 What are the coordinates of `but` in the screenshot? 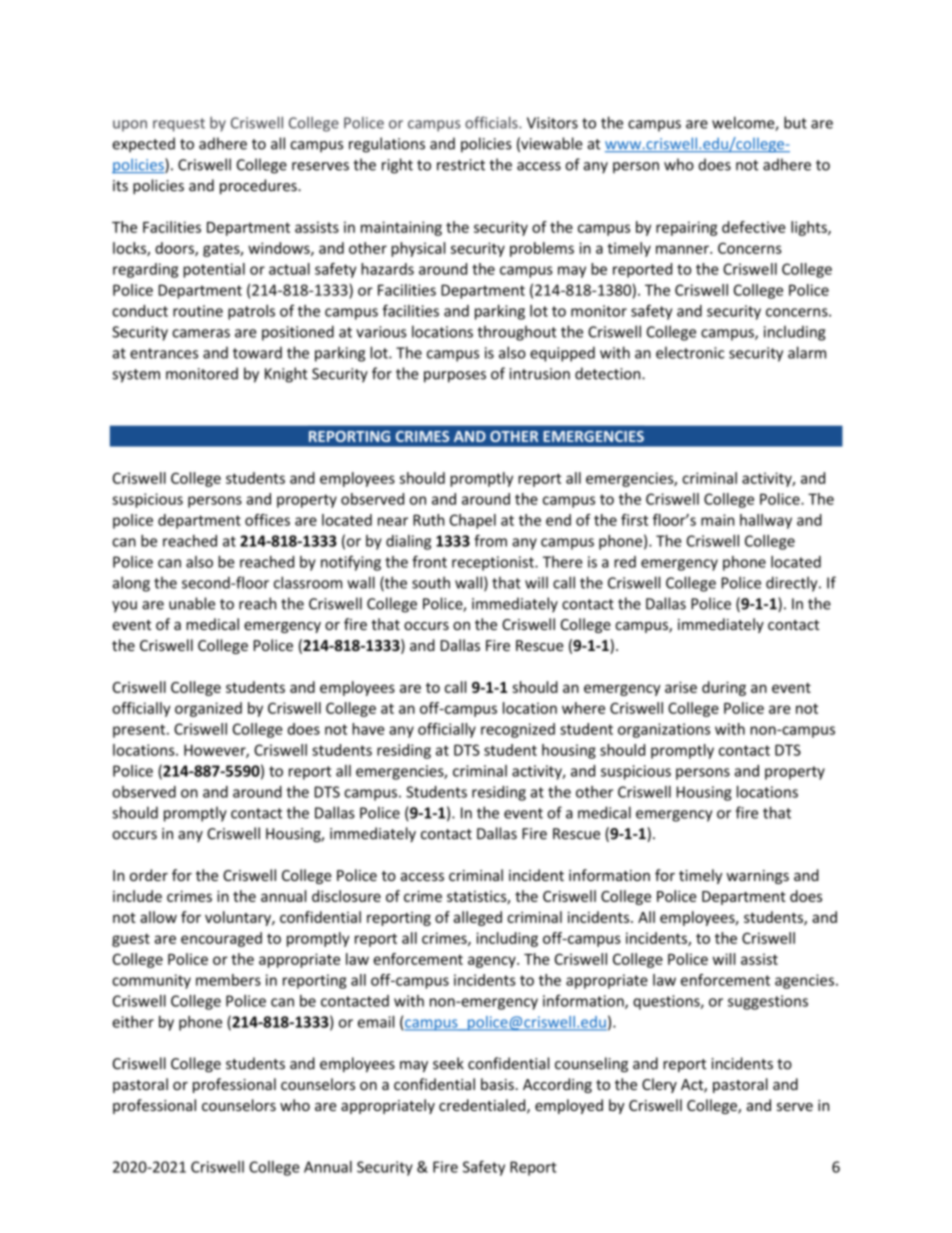 It's located at (795, 122).
